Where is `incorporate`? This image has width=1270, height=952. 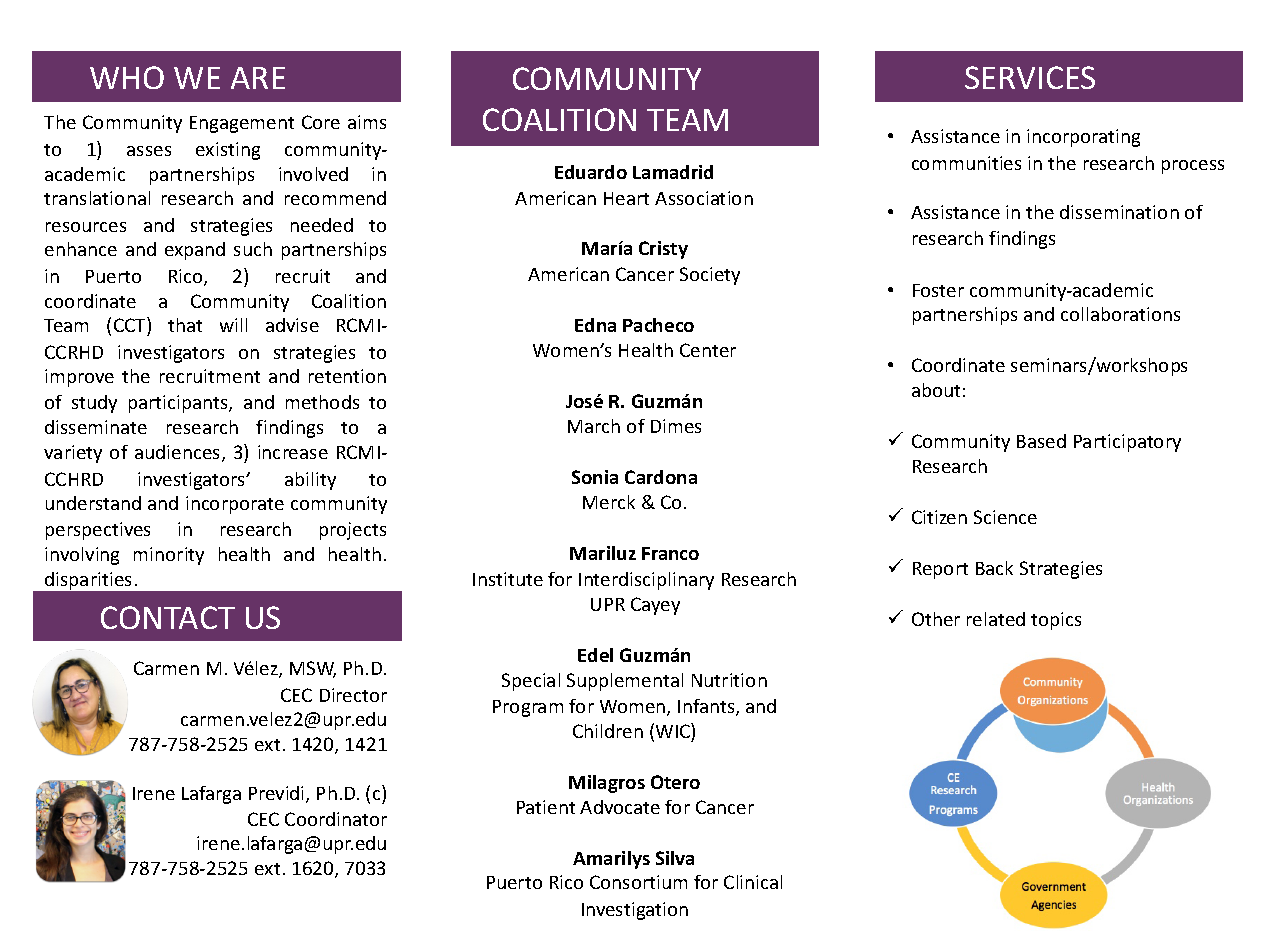
incorporate is located at coordinates (235, 505).
